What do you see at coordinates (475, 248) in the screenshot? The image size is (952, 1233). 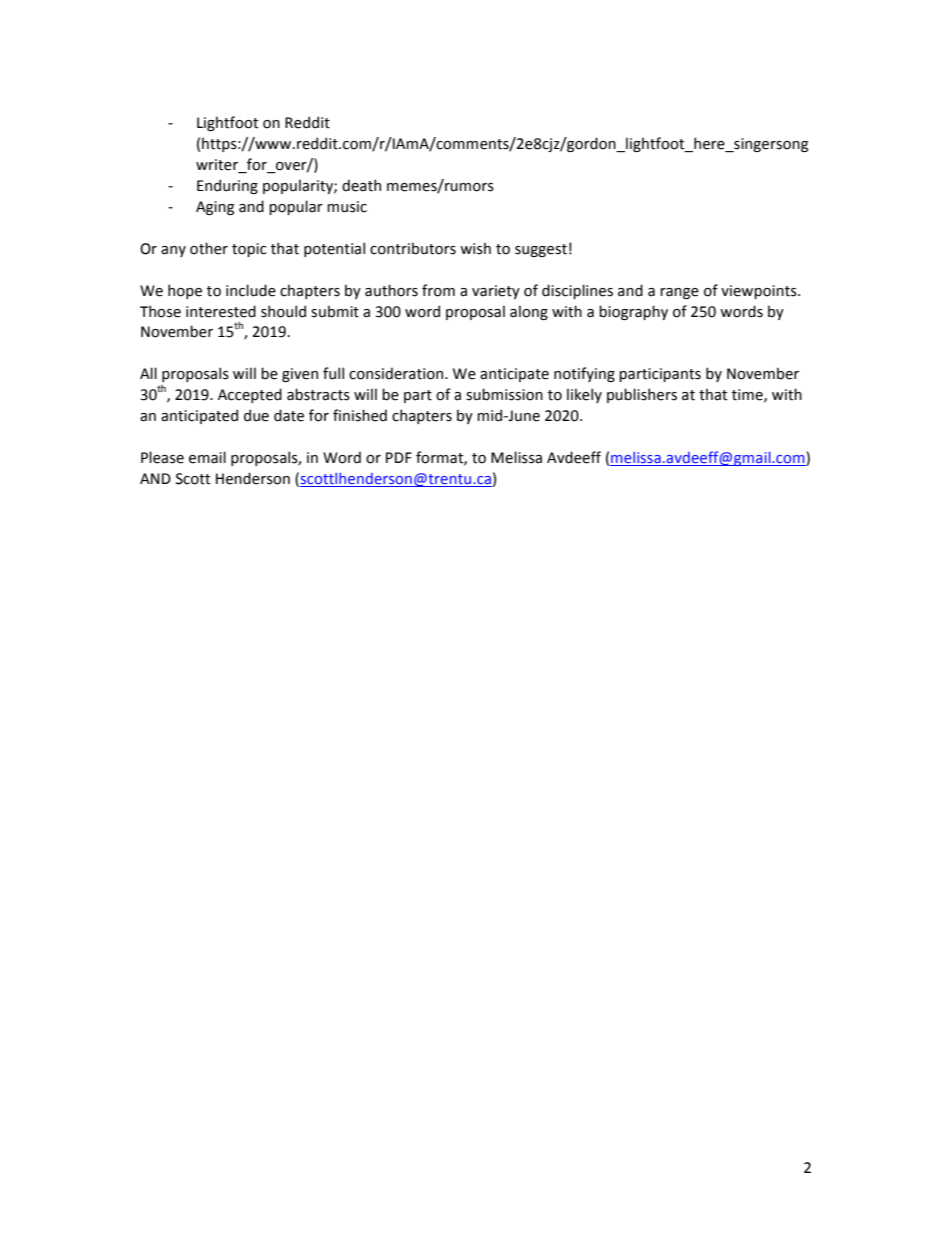 I see `wish` at bounding box center [475, 248].
